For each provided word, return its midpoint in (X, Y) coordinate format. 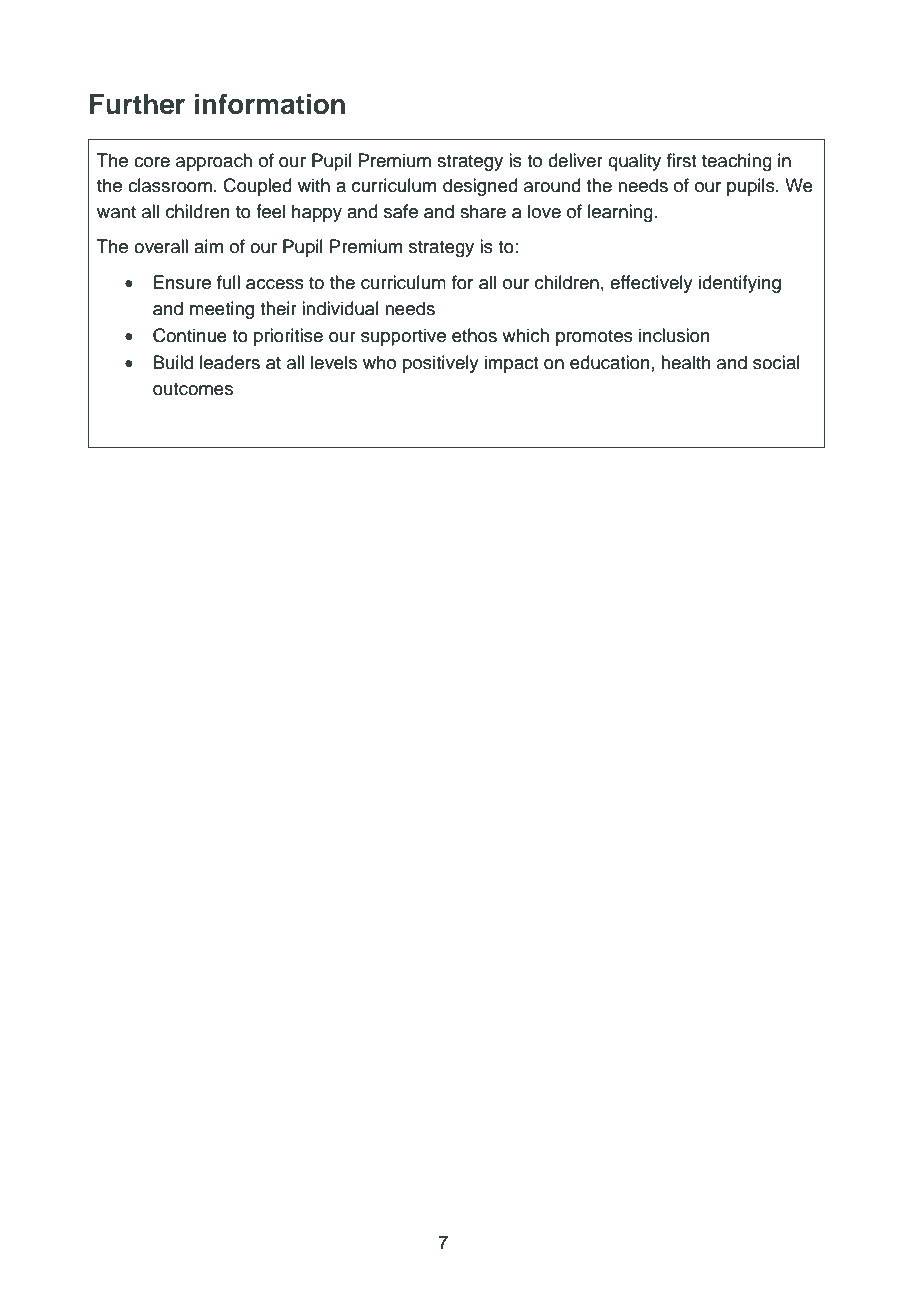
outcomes (193, 389)
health (686, 362)
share (483, 211)
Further (137, 104)
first (681, 160)
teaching (737, 162)
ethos (474, 335)
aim (208, 246)
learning (620, 213)
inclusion (674, 335)
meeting (222, 310)
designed (480, 187)
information (270, 104)
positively (441, 364)
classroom (170, 185)
